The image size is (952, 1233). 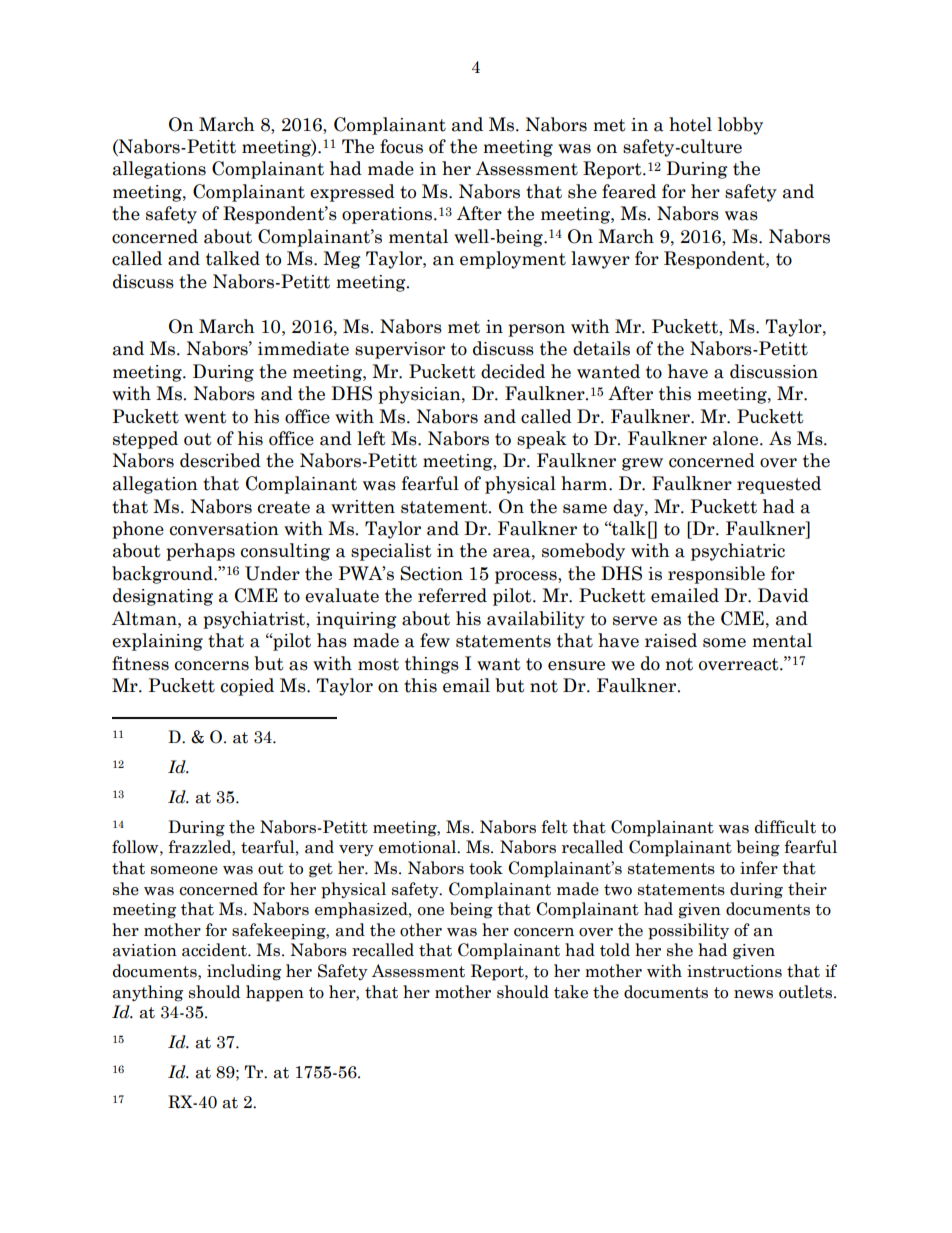 What do you see at coordinates (401, 146) in the document?
I see `focus` at bounding box center [401, 146].
